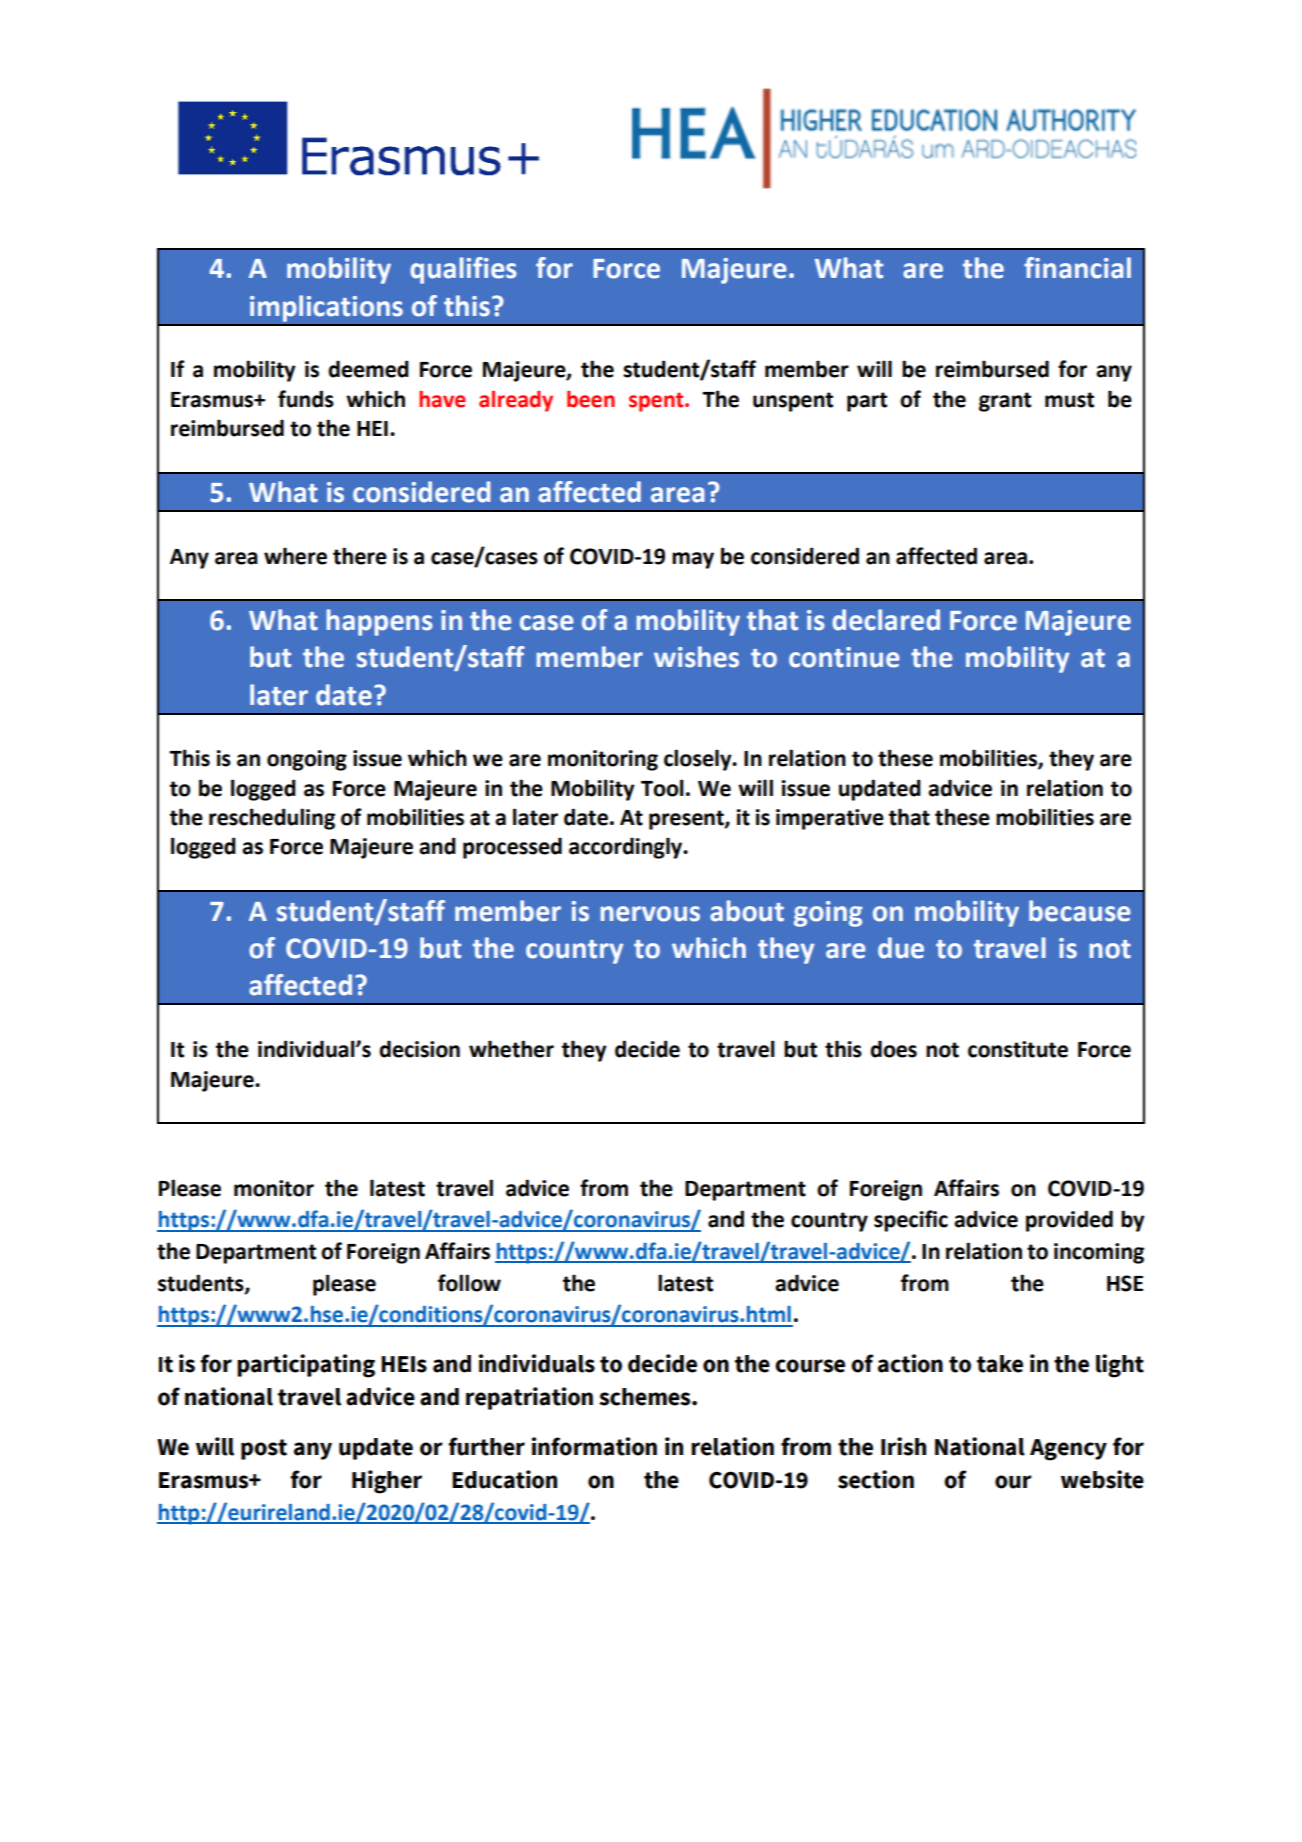 The width and height of the page is (1302, 1842). I want to click on financial, so click(1077, 268).
